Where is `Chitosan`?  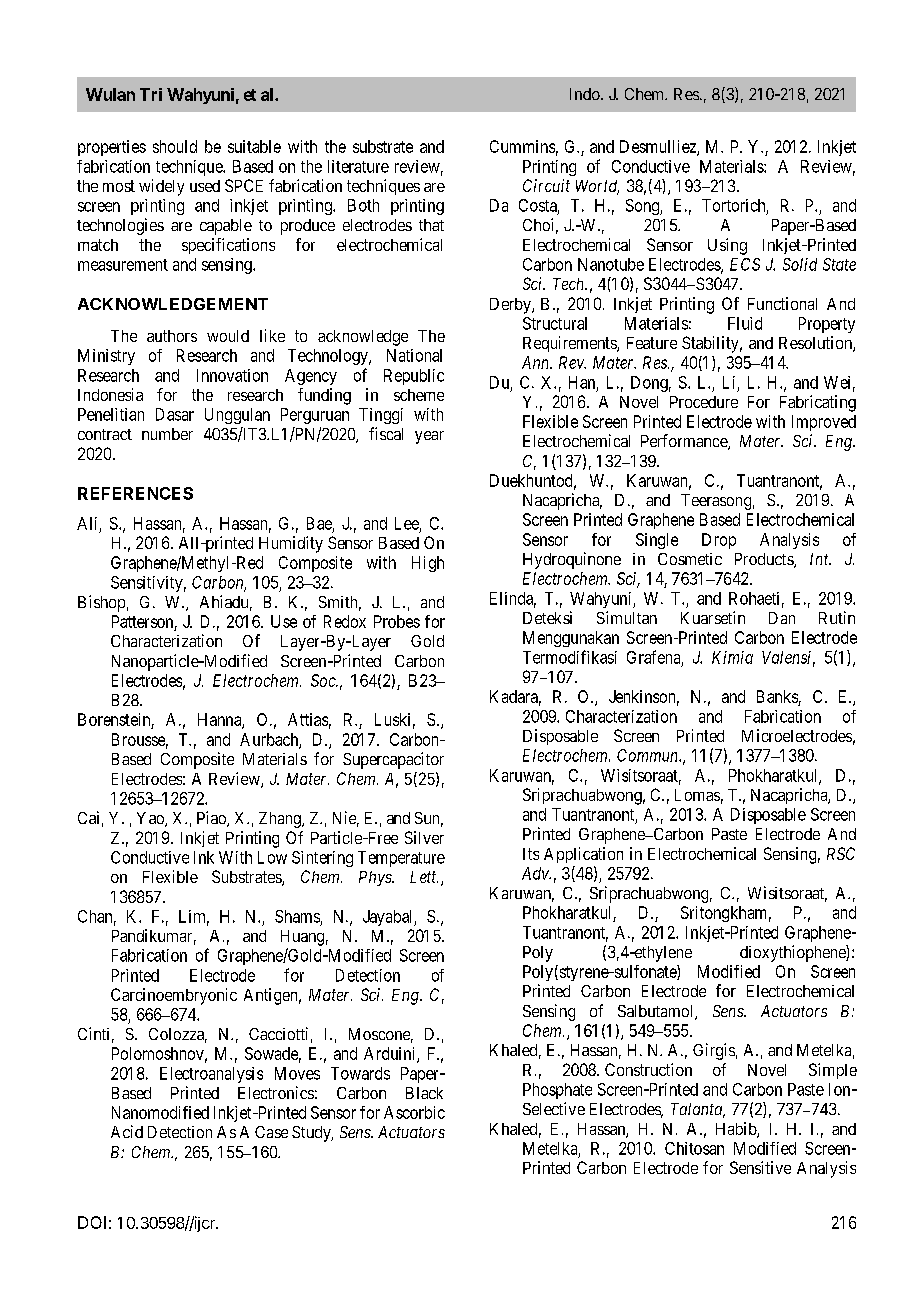 Chitosan is located at coordinates (694, 1148).
